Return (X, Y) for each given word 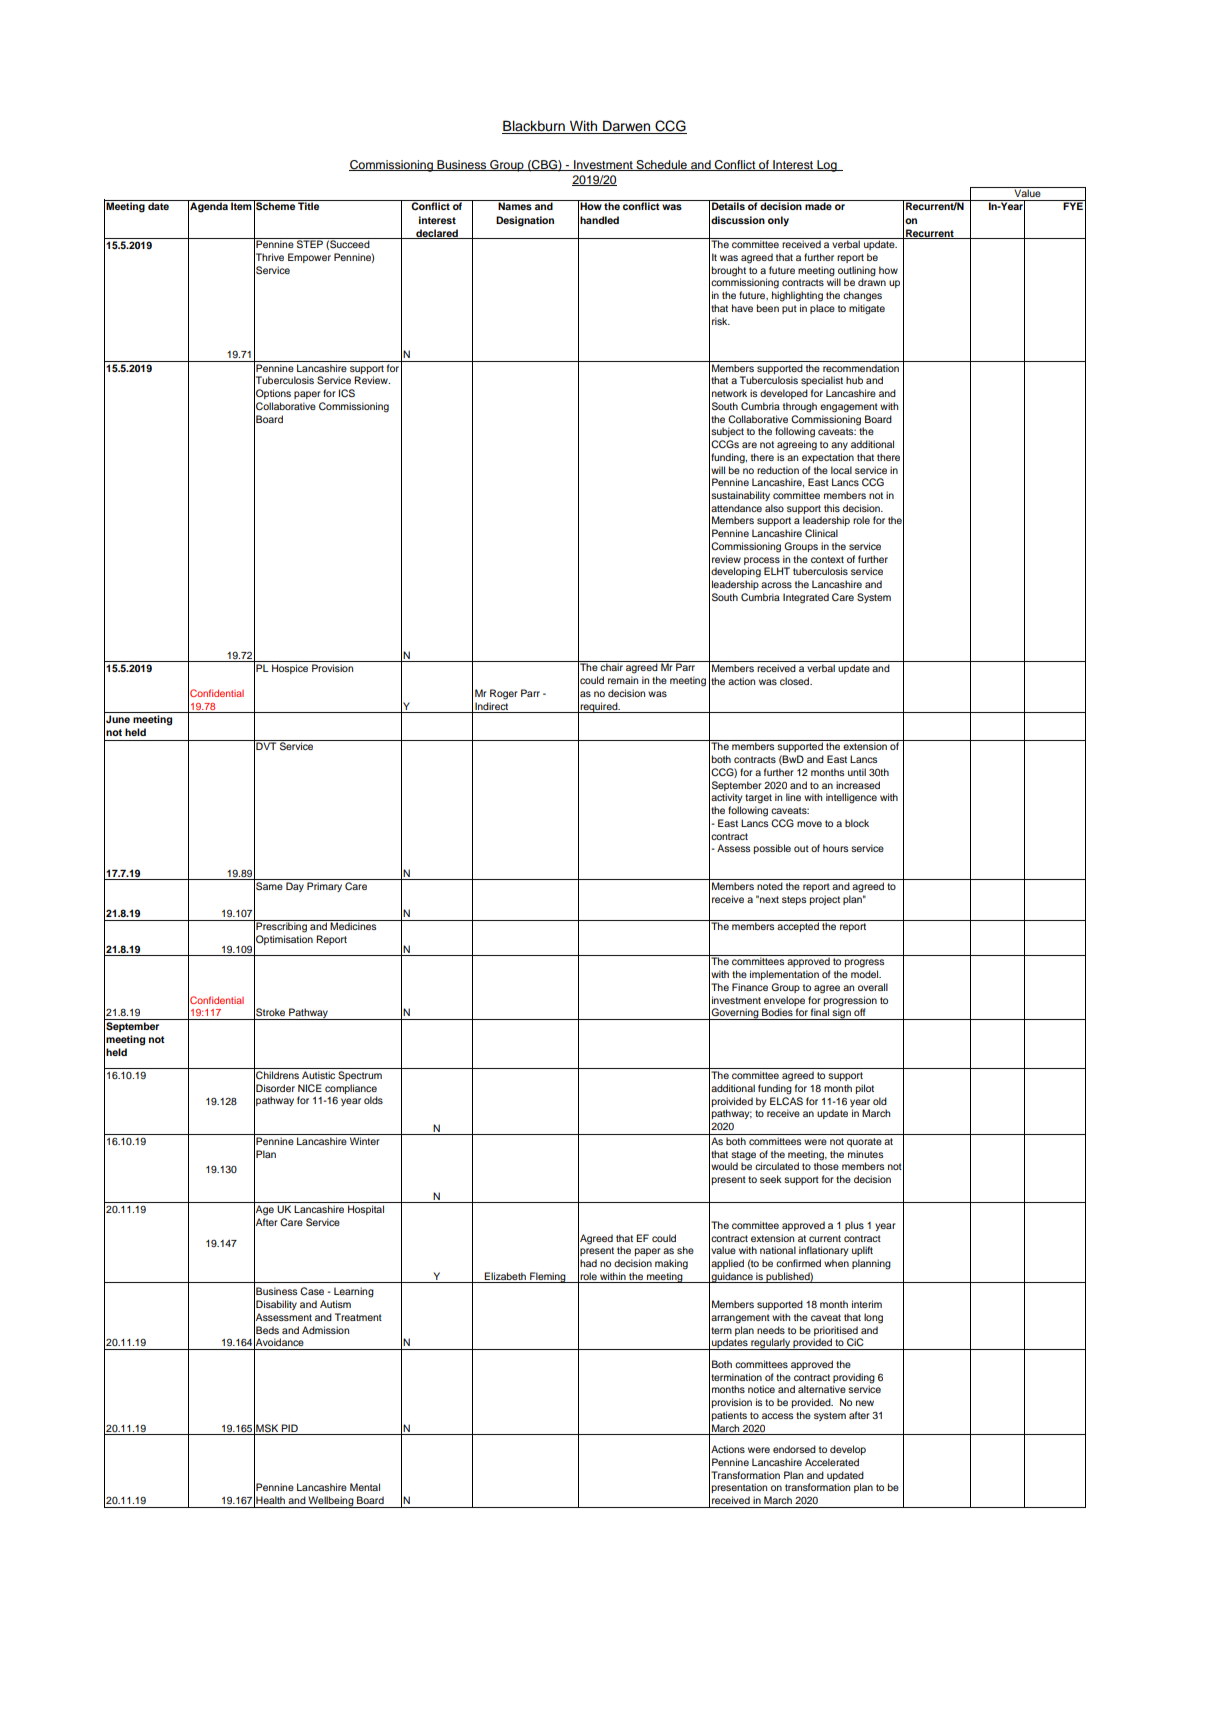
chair (611, 667)
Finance (750, 987)
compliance (351, 1089)
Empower (309, 258)
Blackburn (534, 127)
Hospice (290, 669)
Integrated (806, 598)
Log (827, 166)
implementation (784, 975)
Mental (365, 1487)
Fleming (548, 1277)
